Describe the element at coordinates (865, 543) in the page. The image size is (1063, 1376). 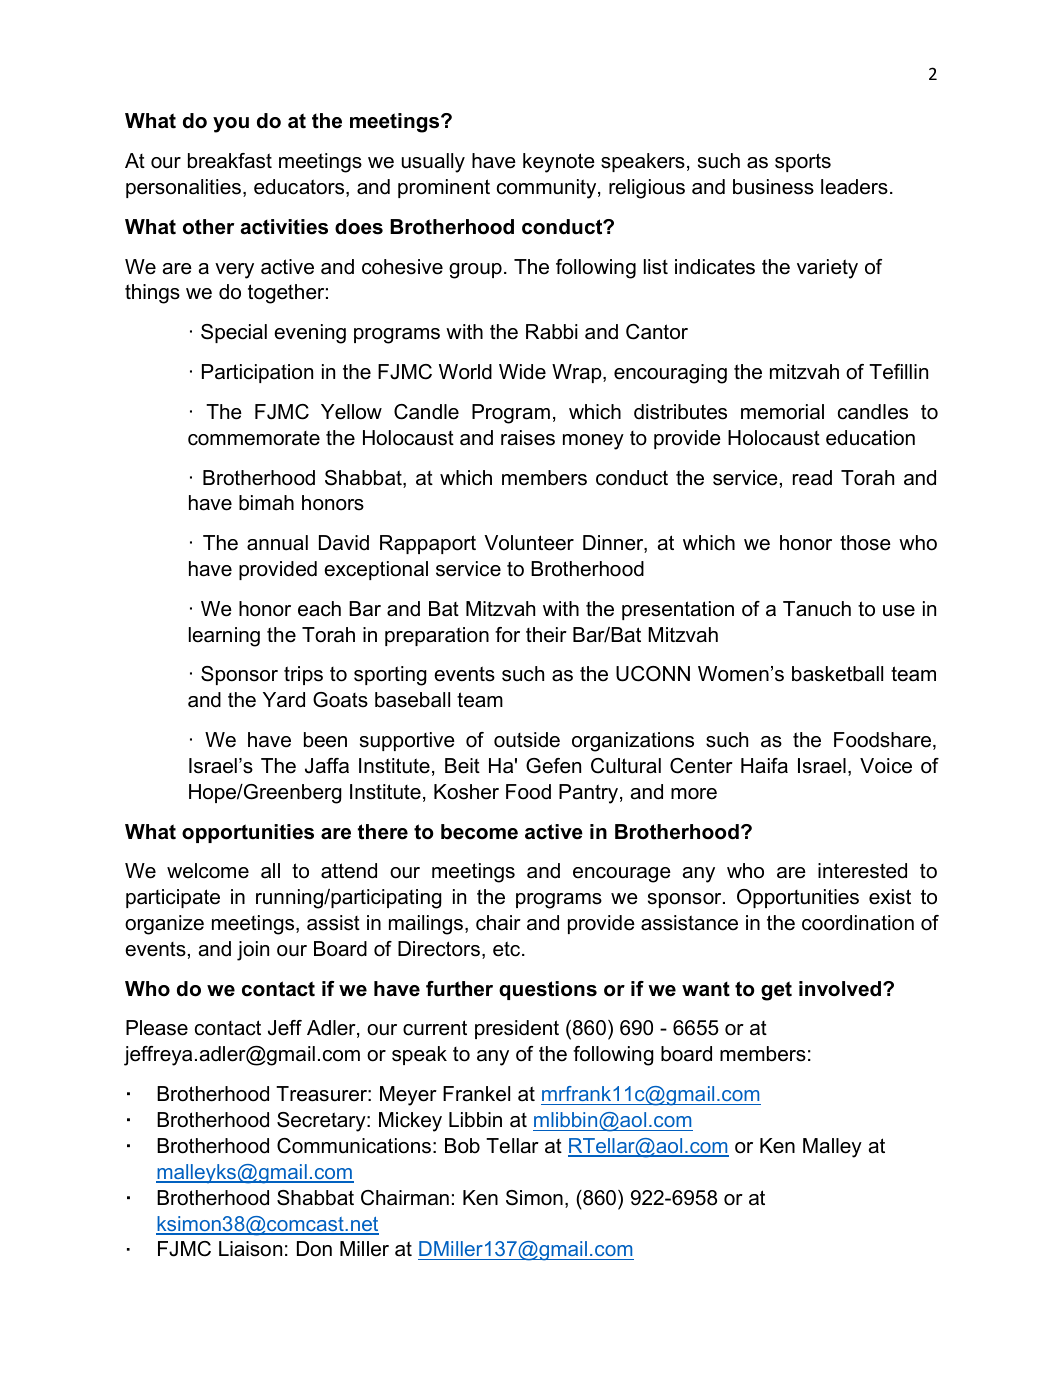
I see `those` at that location.
